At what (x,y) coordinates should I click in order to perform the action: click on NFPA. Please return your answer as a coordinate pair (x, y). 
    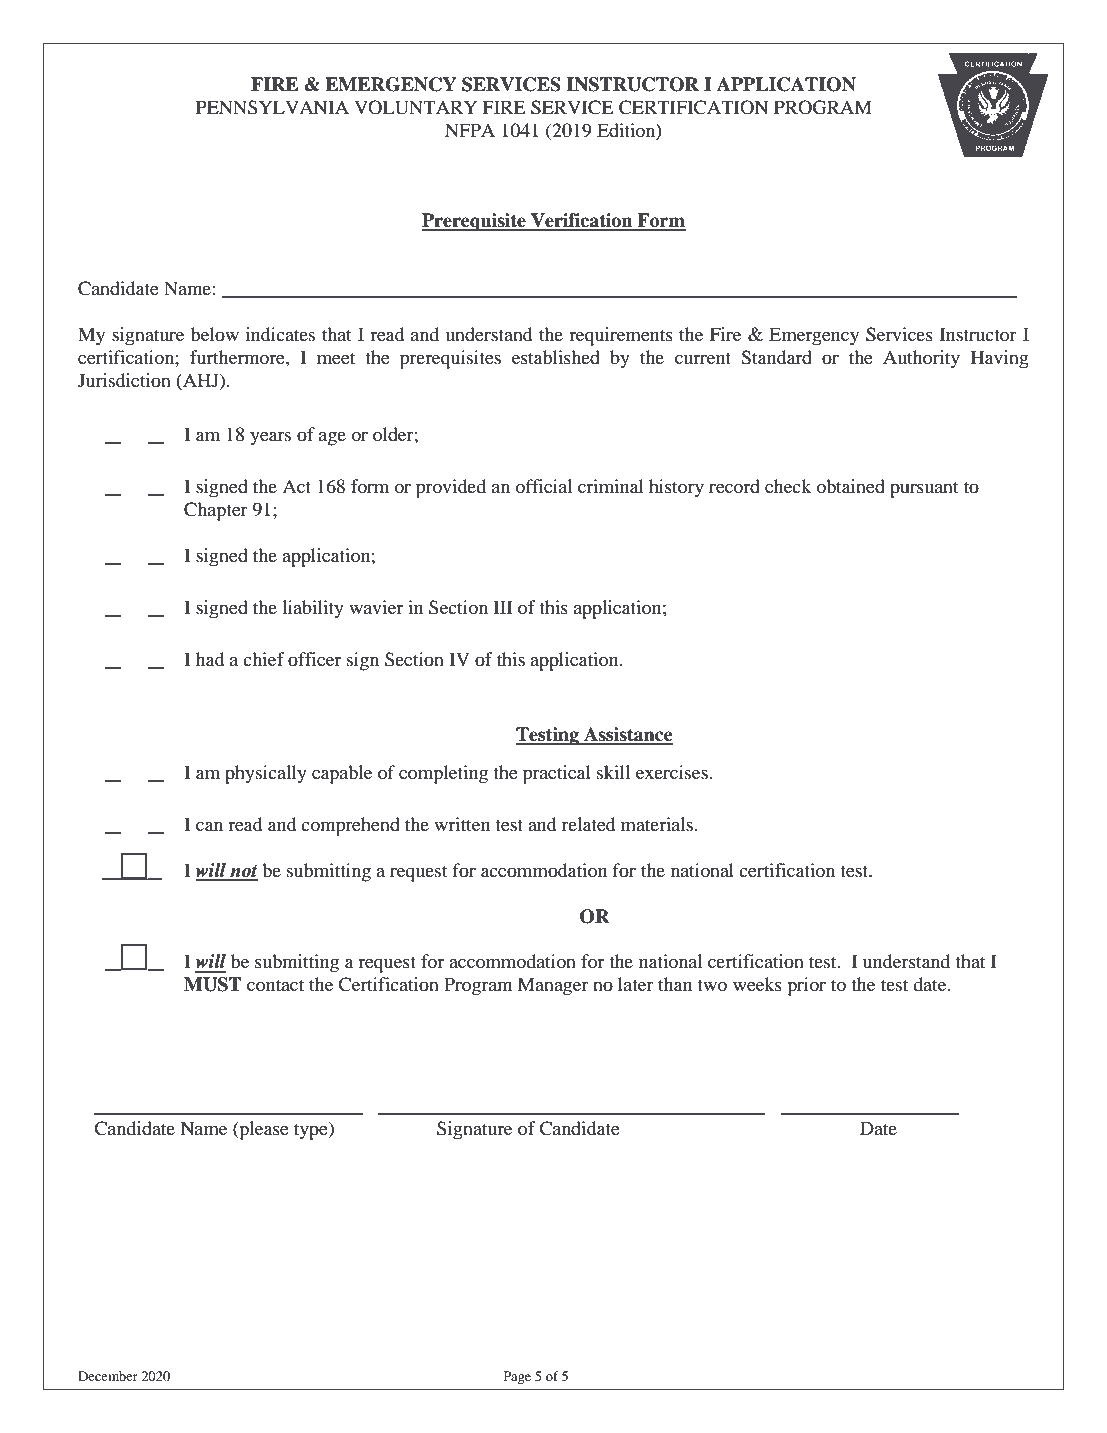
    Looking at the image, I should click on (470, 130).
